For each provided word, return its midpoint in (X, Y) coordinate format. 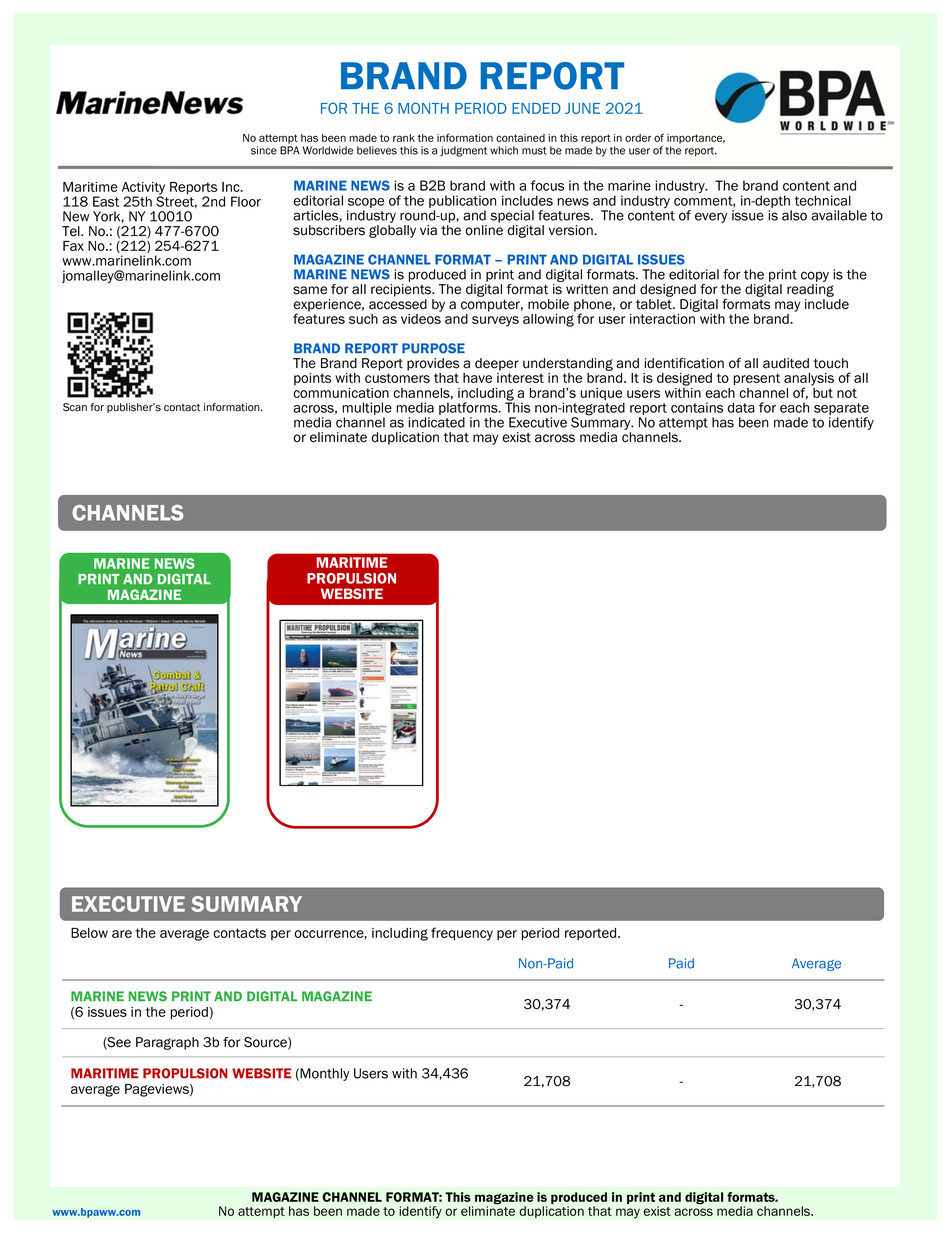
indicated (437, 422)
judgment (463, 151)
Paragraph (167, 1043)
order (638, 138)
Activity (143, 189)
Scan (75, 407)
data (741, 407)
